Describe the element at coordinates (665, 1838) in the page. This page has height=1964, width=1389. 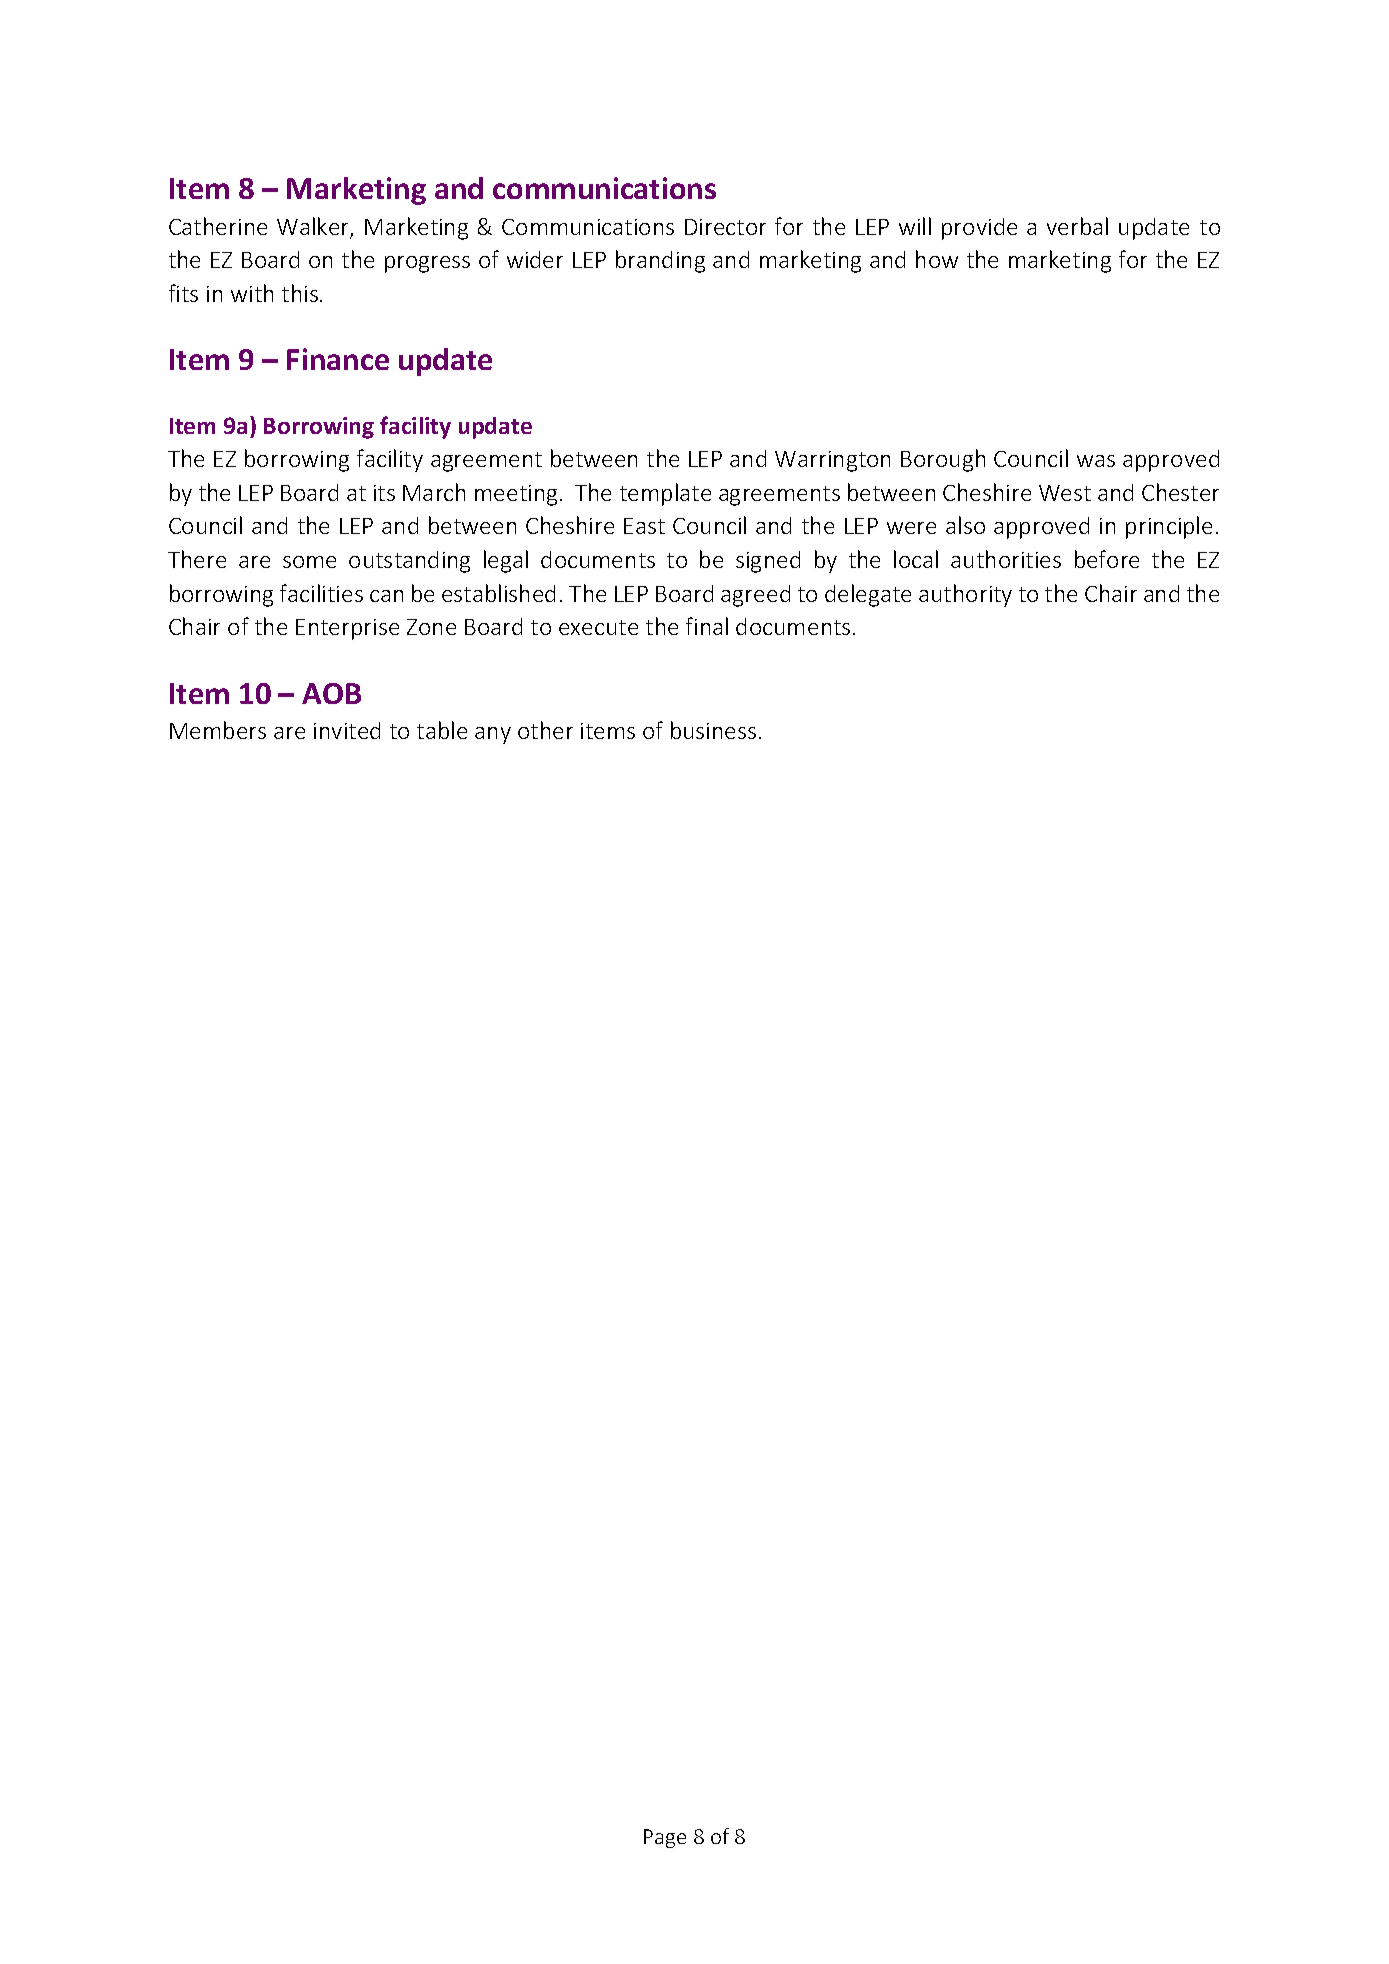
I see `Page` at that location.
